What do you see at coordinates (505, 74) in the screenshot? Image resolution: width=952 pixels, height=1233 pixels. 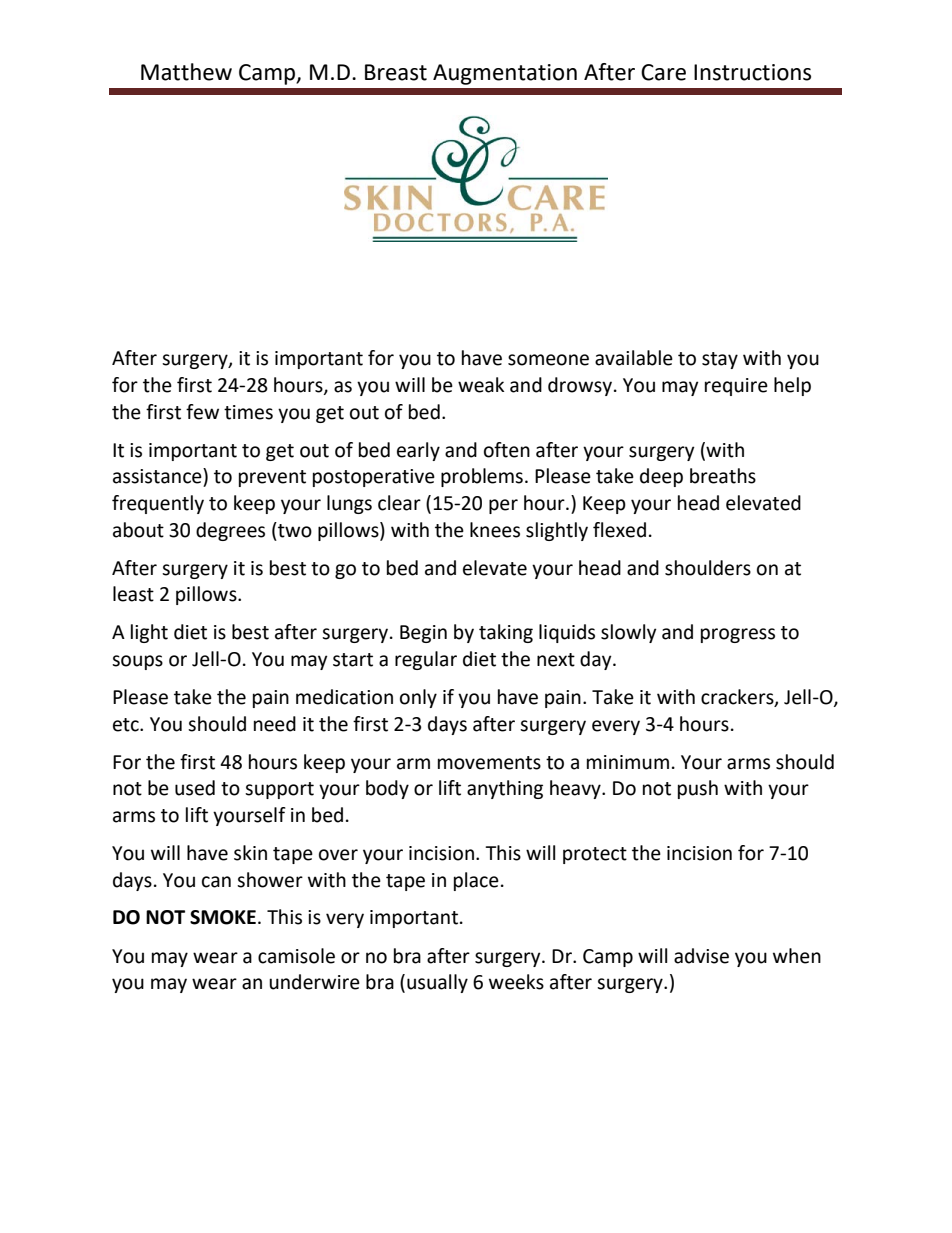 I see `Augmentation` at bounding box center [505, 74].
